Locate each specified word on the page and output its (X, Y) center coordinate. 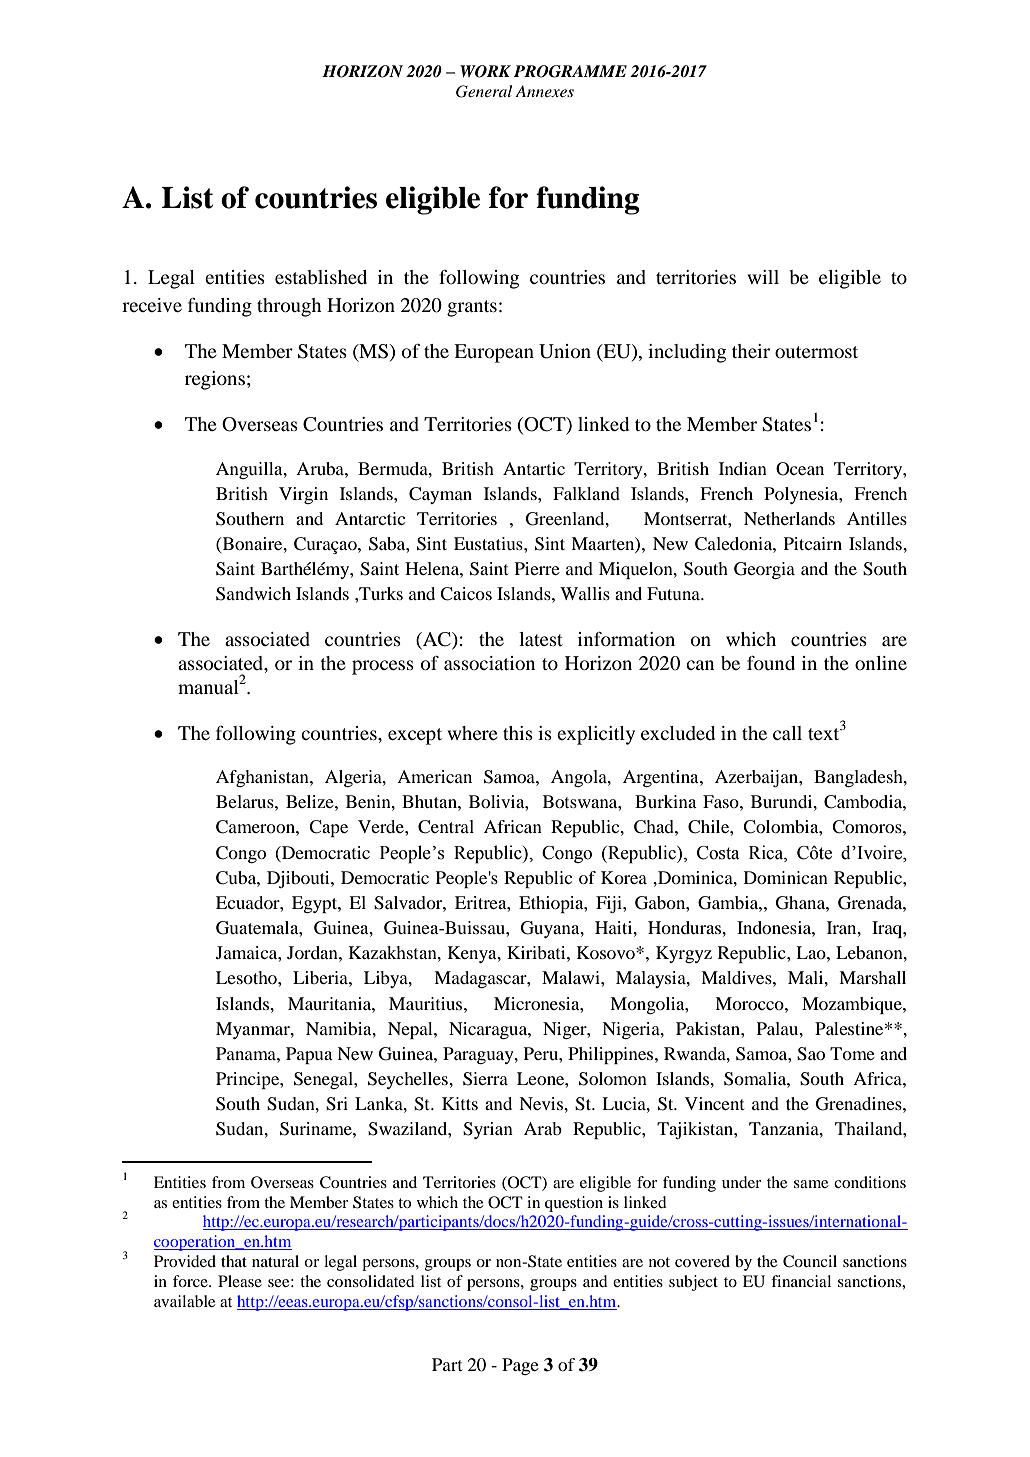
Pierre (537, 568)
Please (240, 1281)
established (321, 277)
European (494, 353)
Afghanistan (263, 778)
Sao (811, 1054)
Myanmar (254, 1030)
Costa (718, 853)
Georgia (764, 570)
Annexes (544, 91)
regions (215, 380)
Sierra (485, 1079)
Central (446, 827)
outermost (816, 352)
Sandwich (253, 594)
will (763, 277)
